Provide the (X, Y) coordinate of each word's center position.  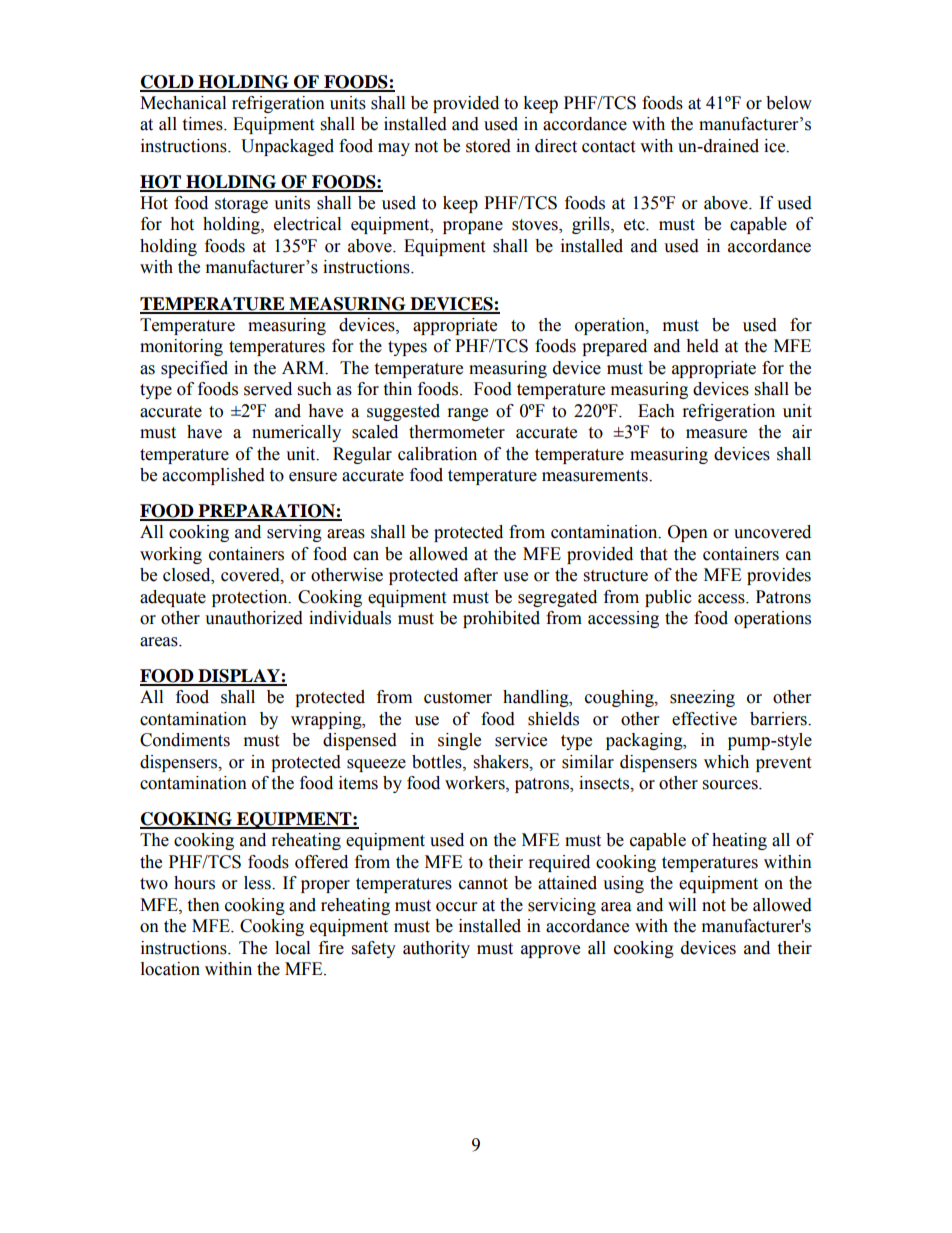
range (468, 414)
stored (488, 146)
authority (436, 949)
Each (656, 411)
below (789, 103)
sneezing (702, 698)
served (268, 389)
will (682, 904)
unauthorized (254, 618)
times (203, 124)
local (292, 948)
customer (458, 698)
